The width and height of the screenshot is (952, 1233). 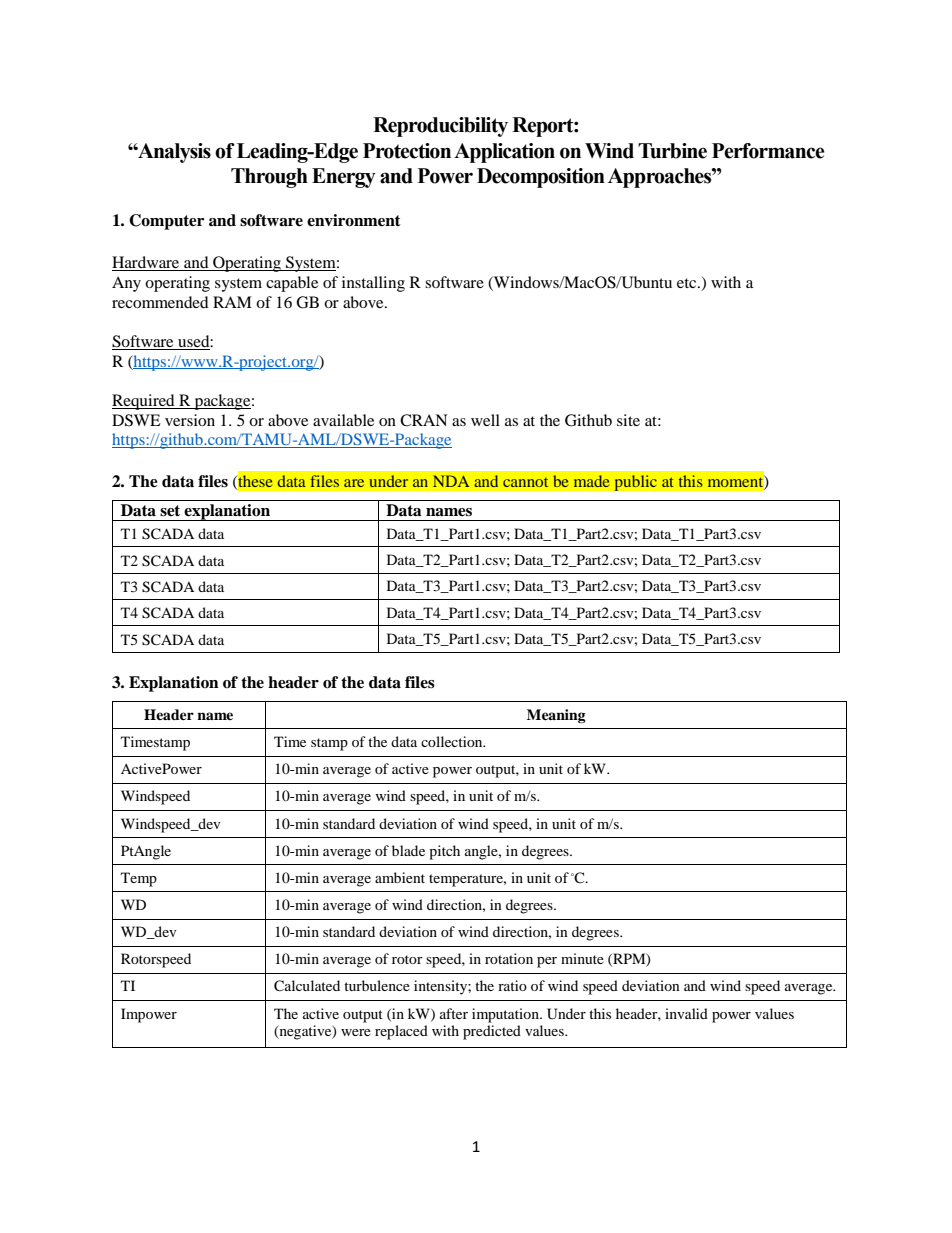 What do you see at coordinates (454, 1013) in the screenshot?
I see `after` at bounding box center [454, 1013].
